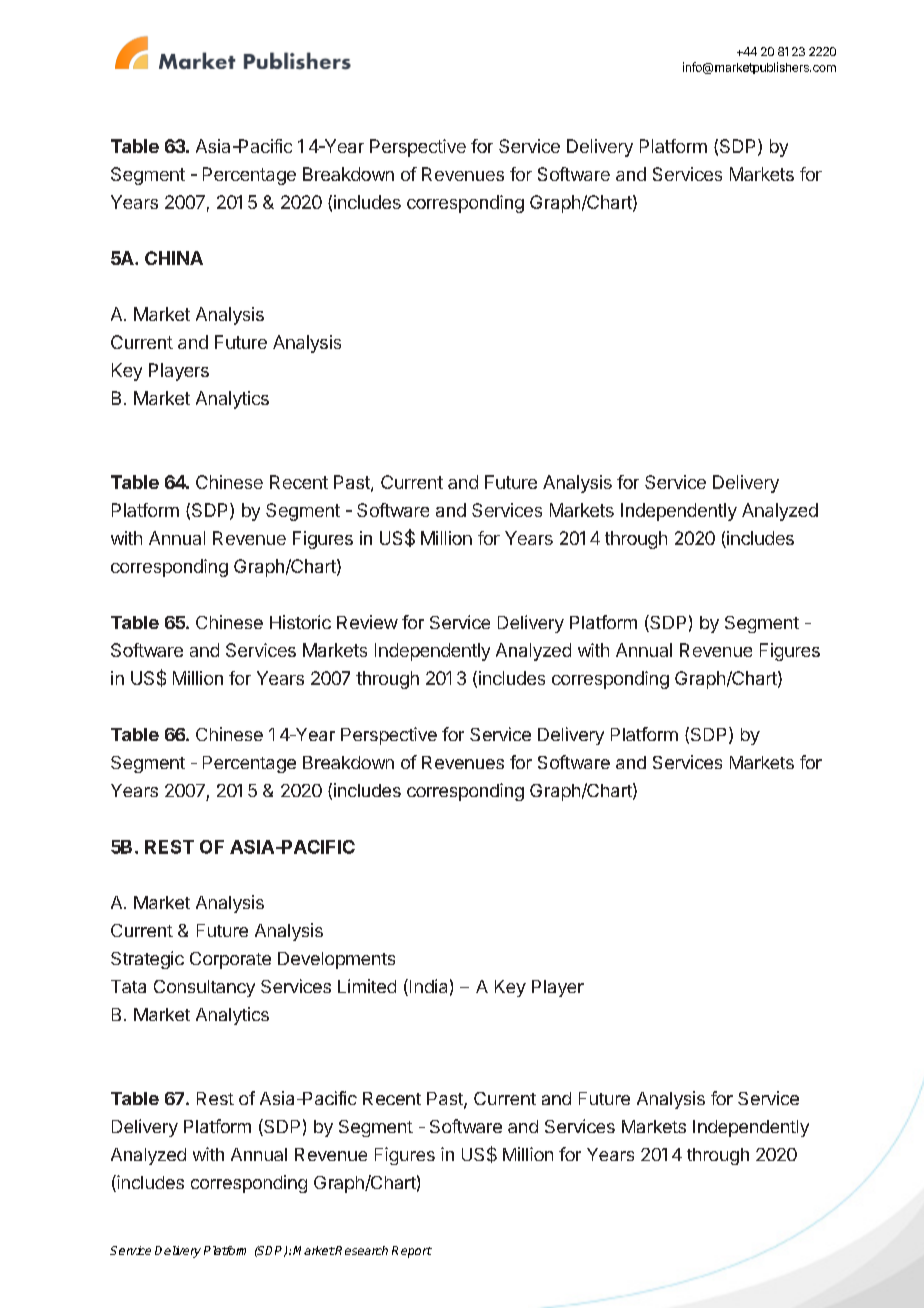 Image resolution: width=924 pixels, height=1308 pixels. What do you see at coordinates (204, 988) in the page?
I see `Consultancy` at bounding box center [204, 988].
